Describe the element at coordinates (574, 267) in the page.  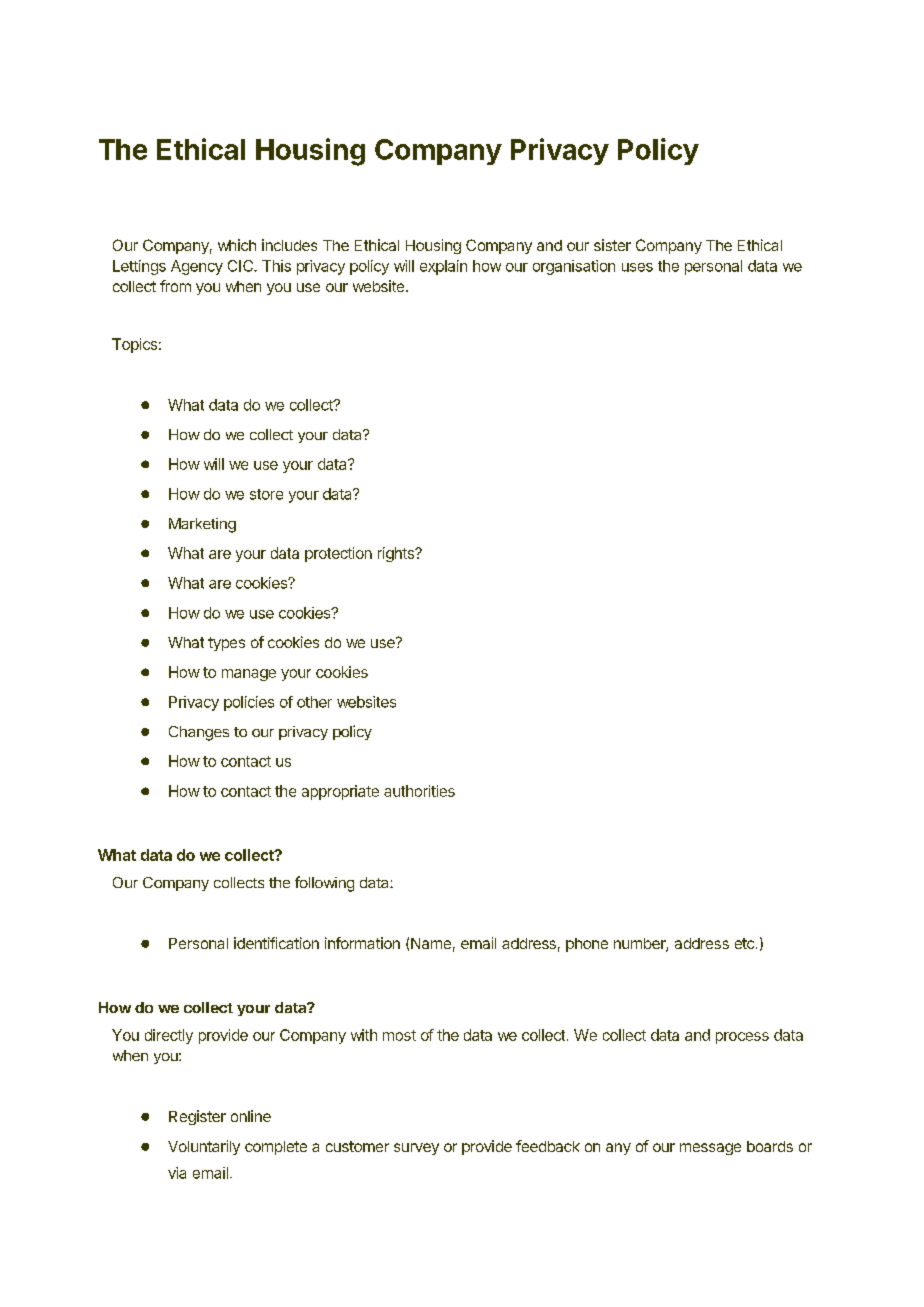
I see `organisation` at that location.
